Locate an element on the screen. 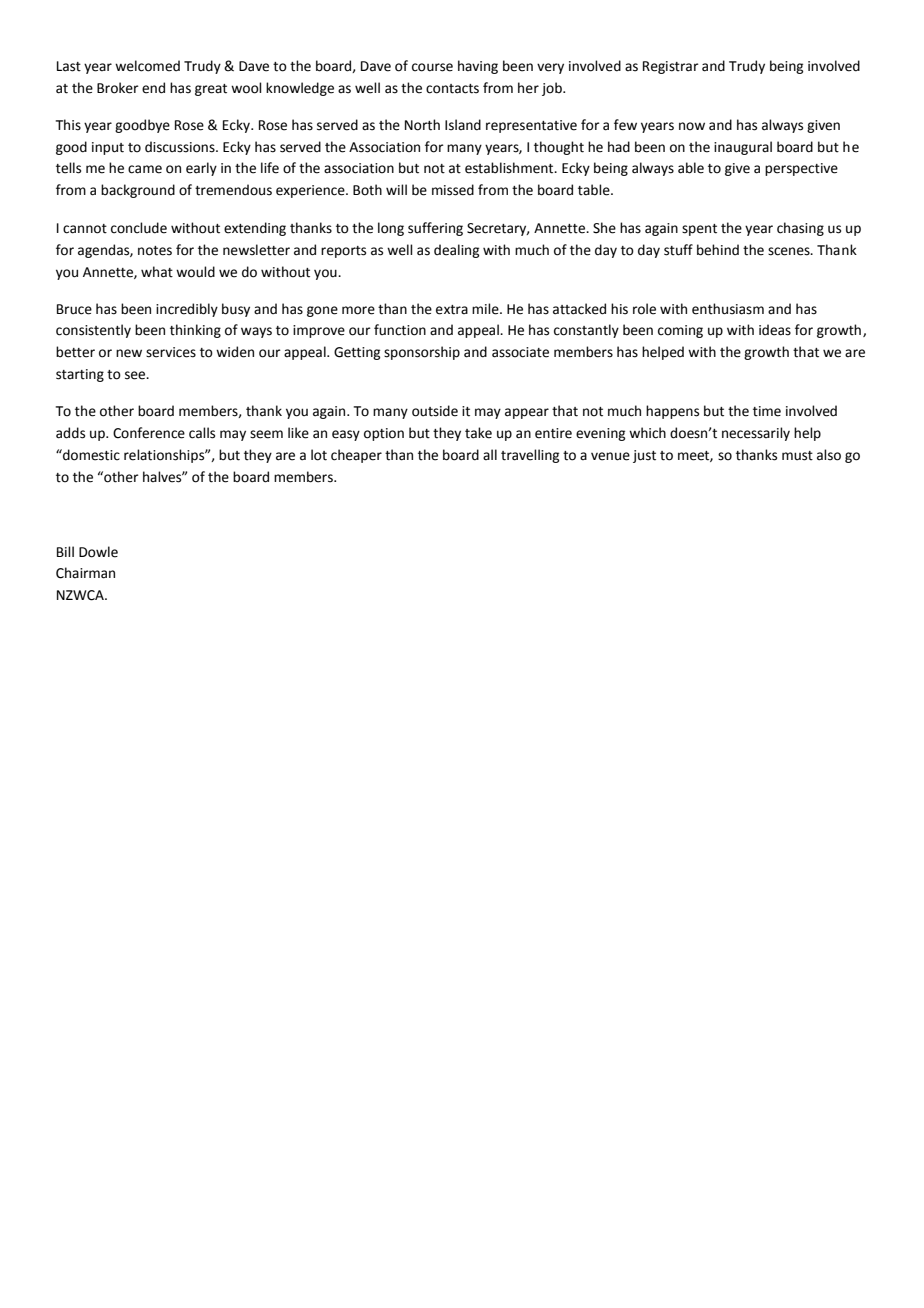  Registrar is located at coordinates (671, 67).
